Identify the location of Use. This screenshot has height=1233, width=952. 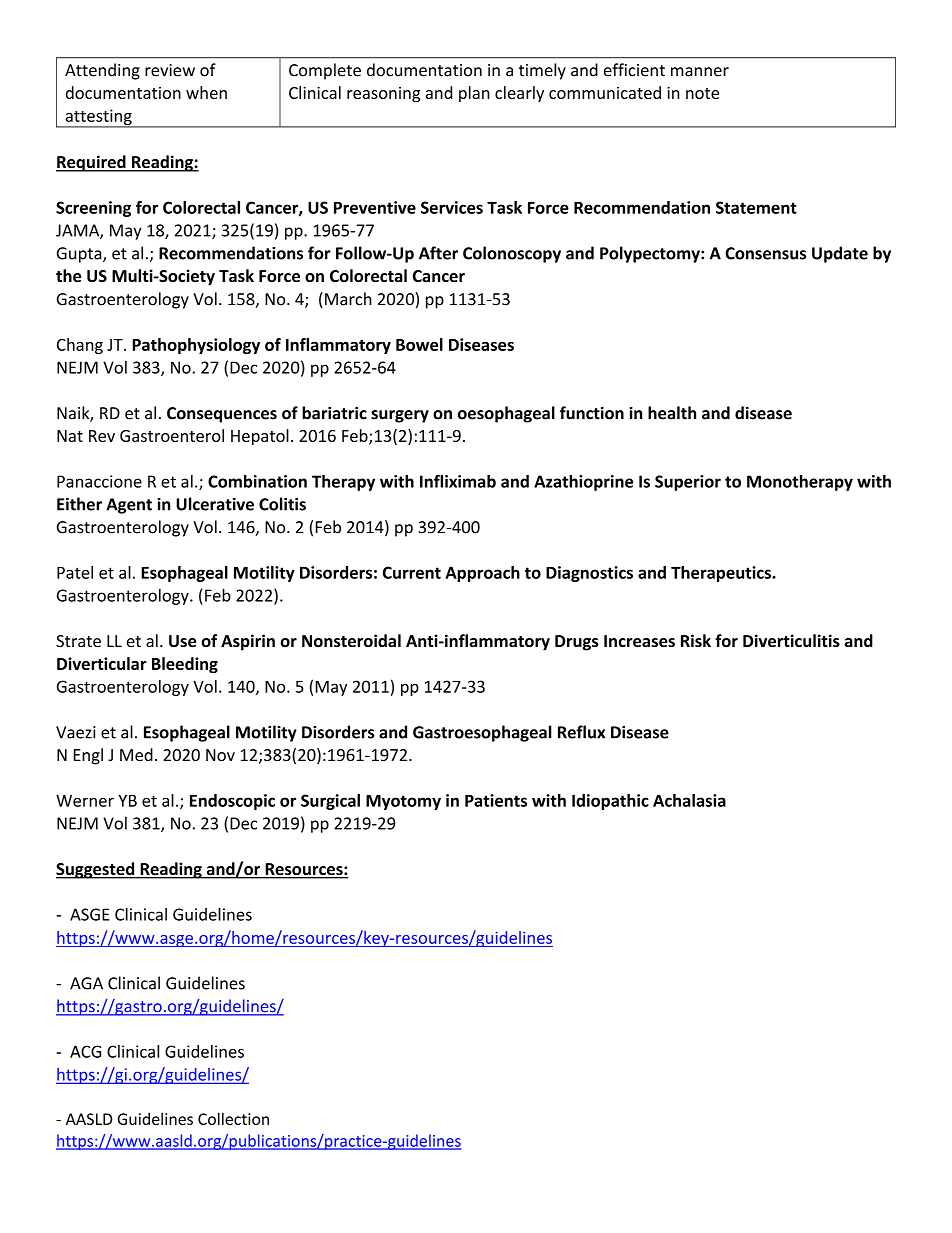
(182, 641).
